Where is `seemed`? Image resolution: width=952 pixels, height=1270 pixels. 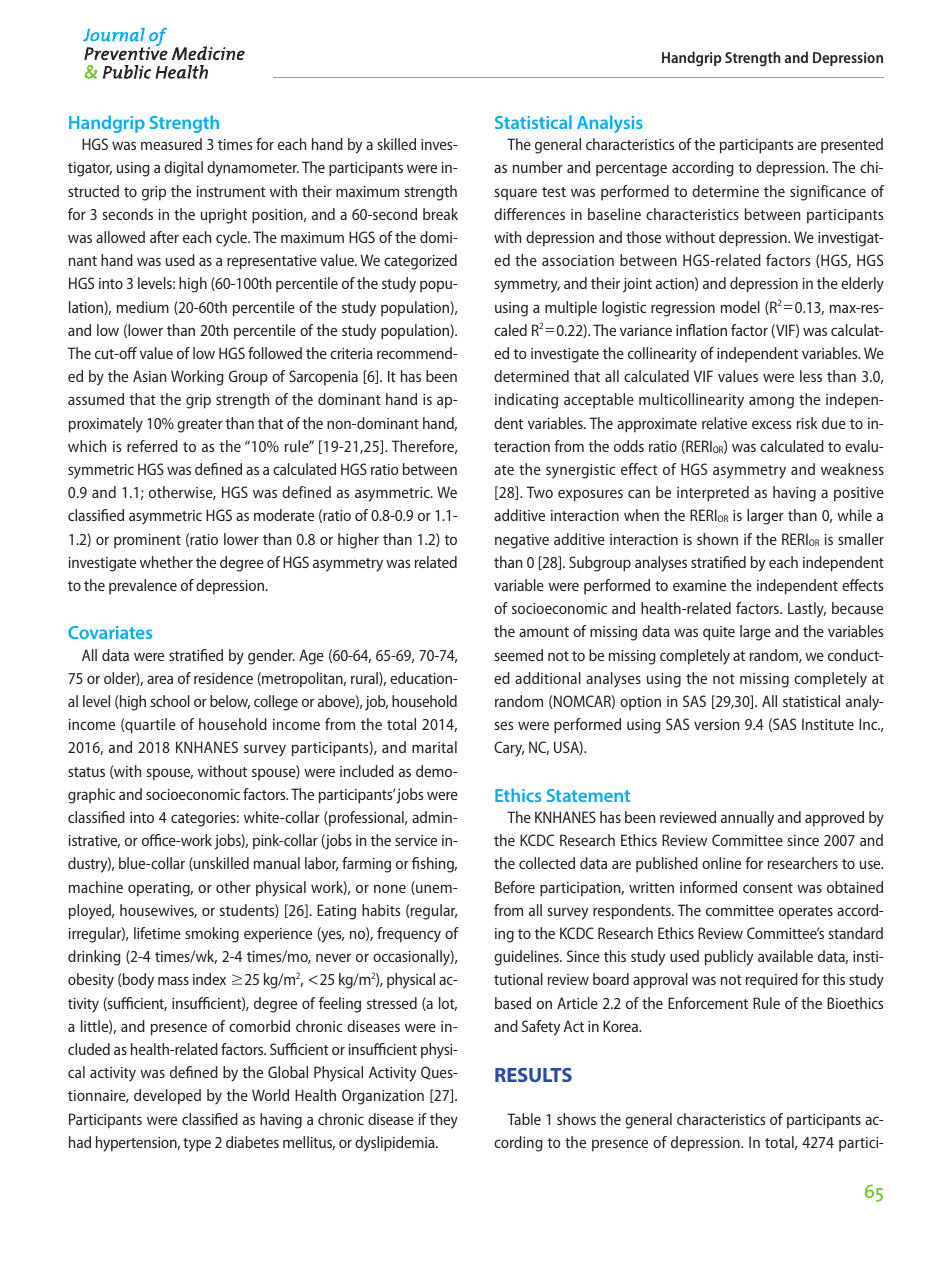
seemed is located at coordinates (518, 655).
